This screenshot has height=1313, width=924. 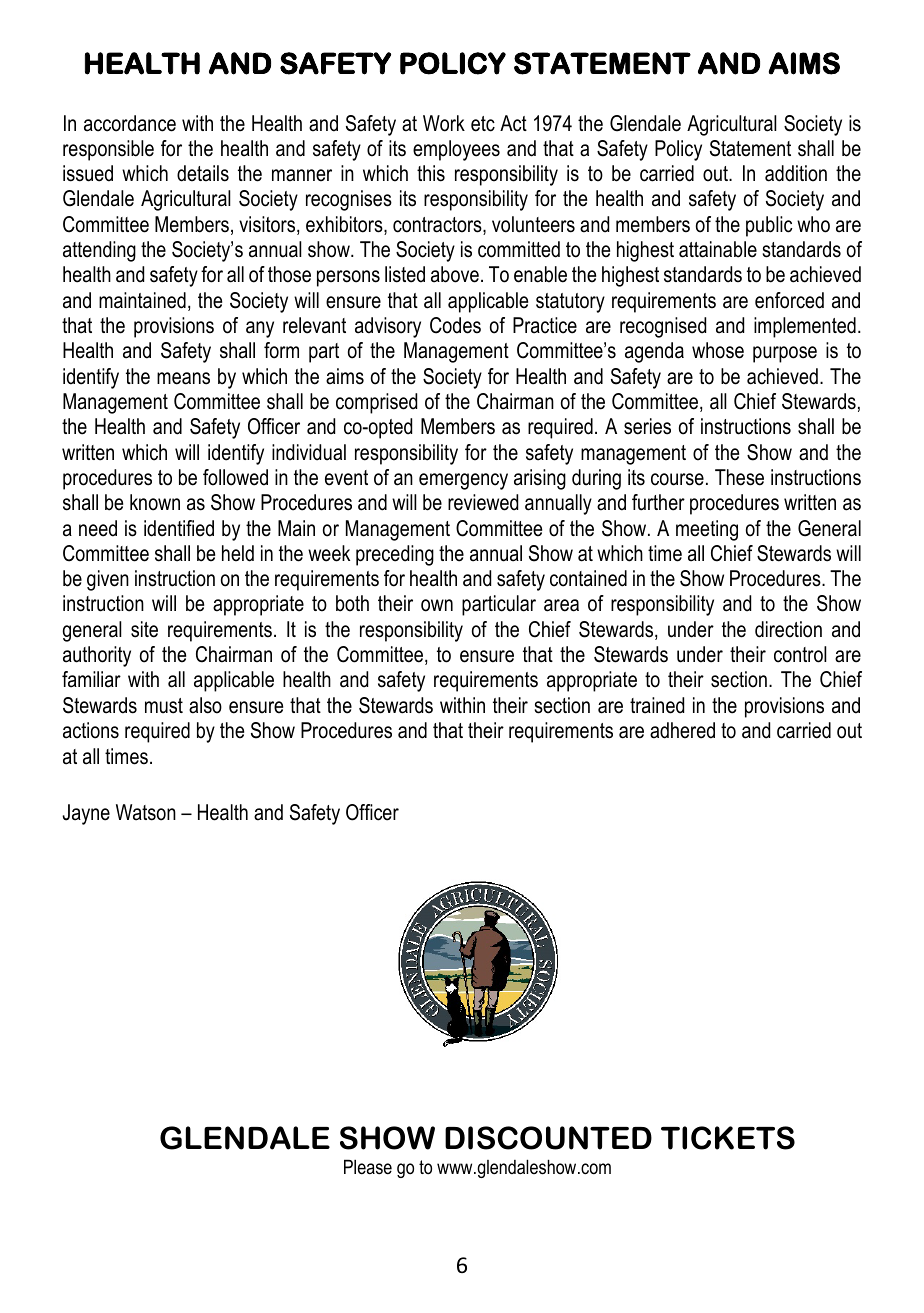 What do you see at coordinates (352, 603) in the screenshot?
I see `both` at bounding box center [352, 603].
